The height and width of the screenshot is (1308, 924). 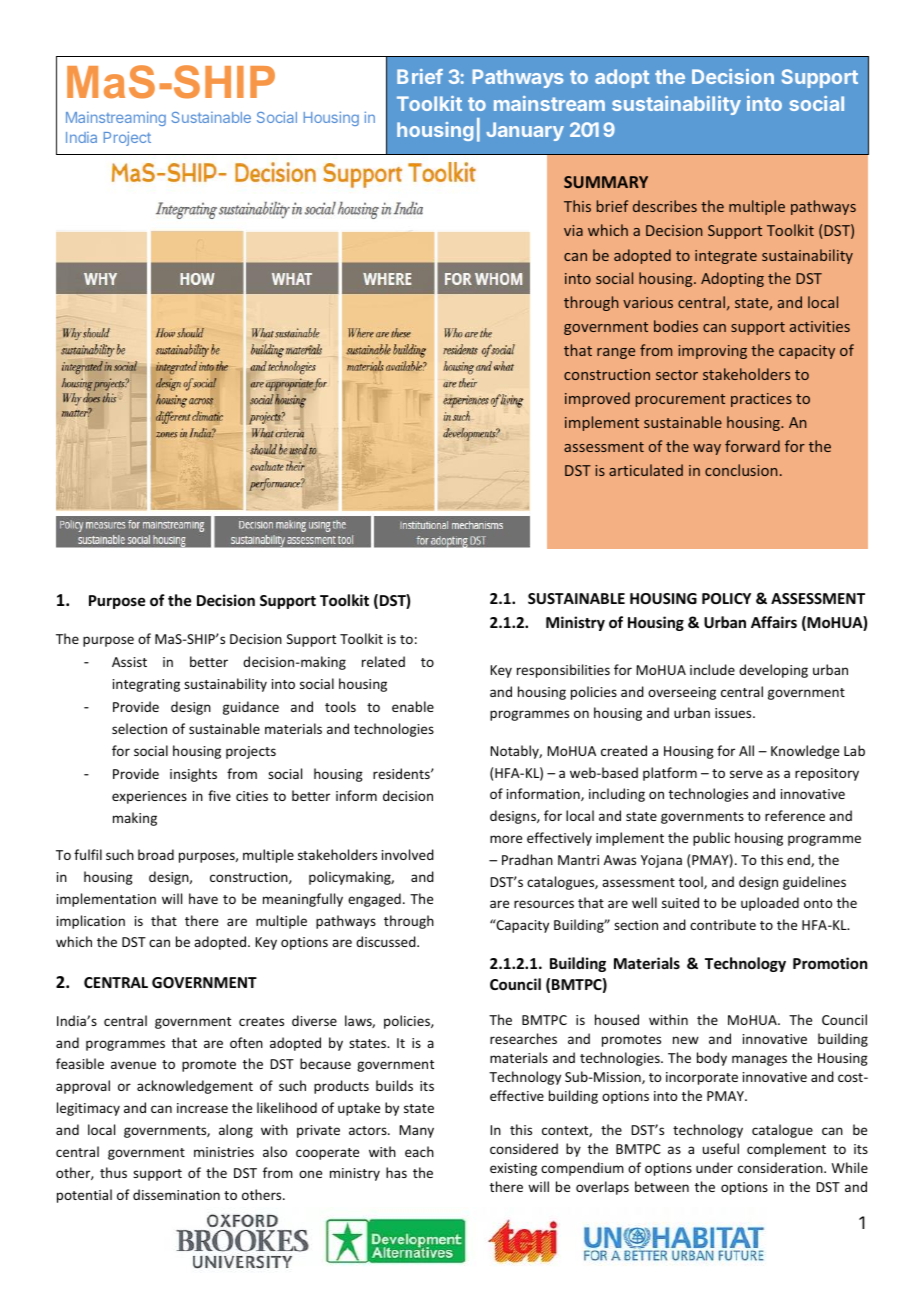 What do you see at coordinates (176, 1194) in the screenshot?
I see `dissemination` at bounding box center [176, 1194].
